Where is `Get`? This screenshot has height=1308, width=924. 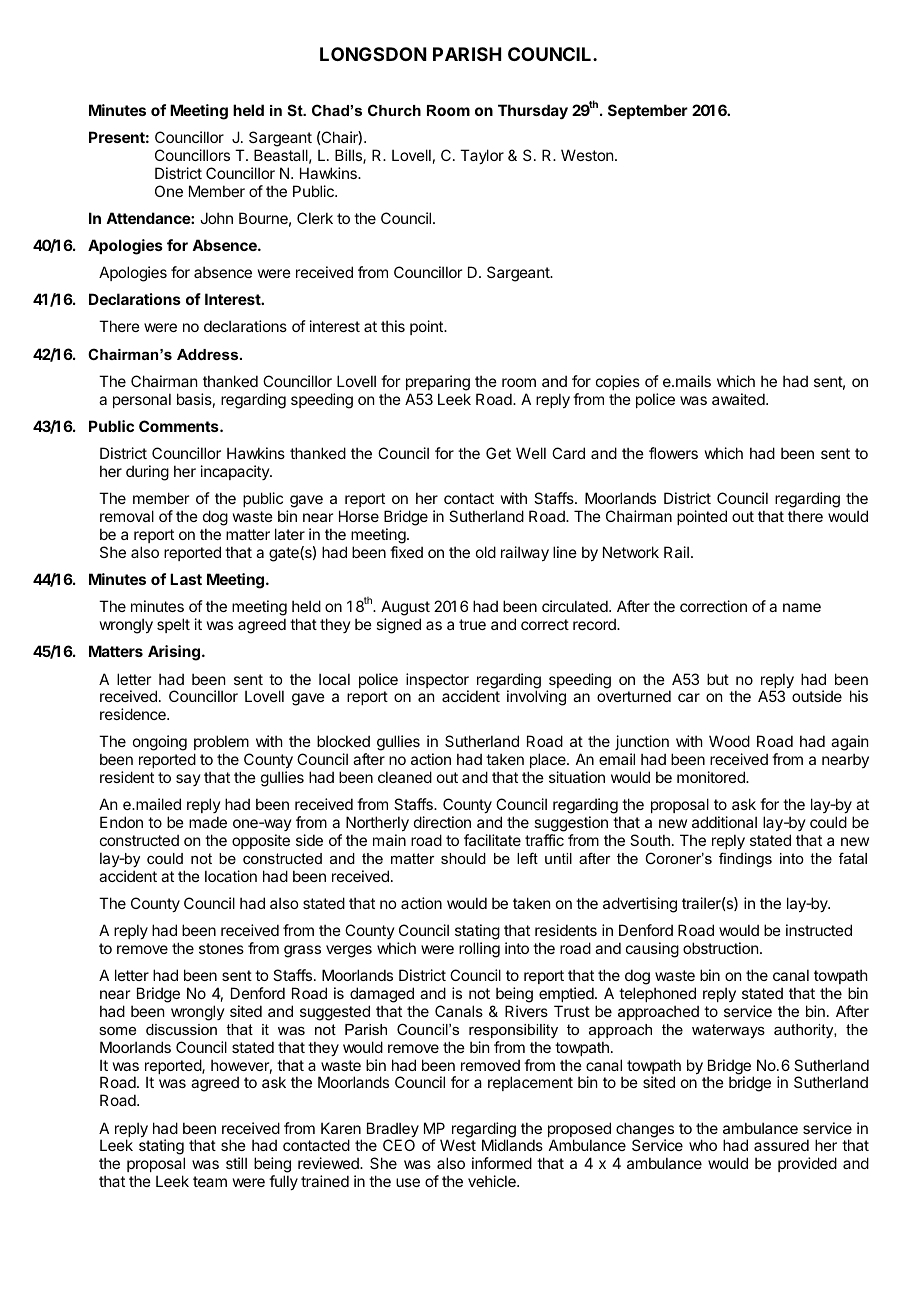 Get is located at coordinates (498, 453).
